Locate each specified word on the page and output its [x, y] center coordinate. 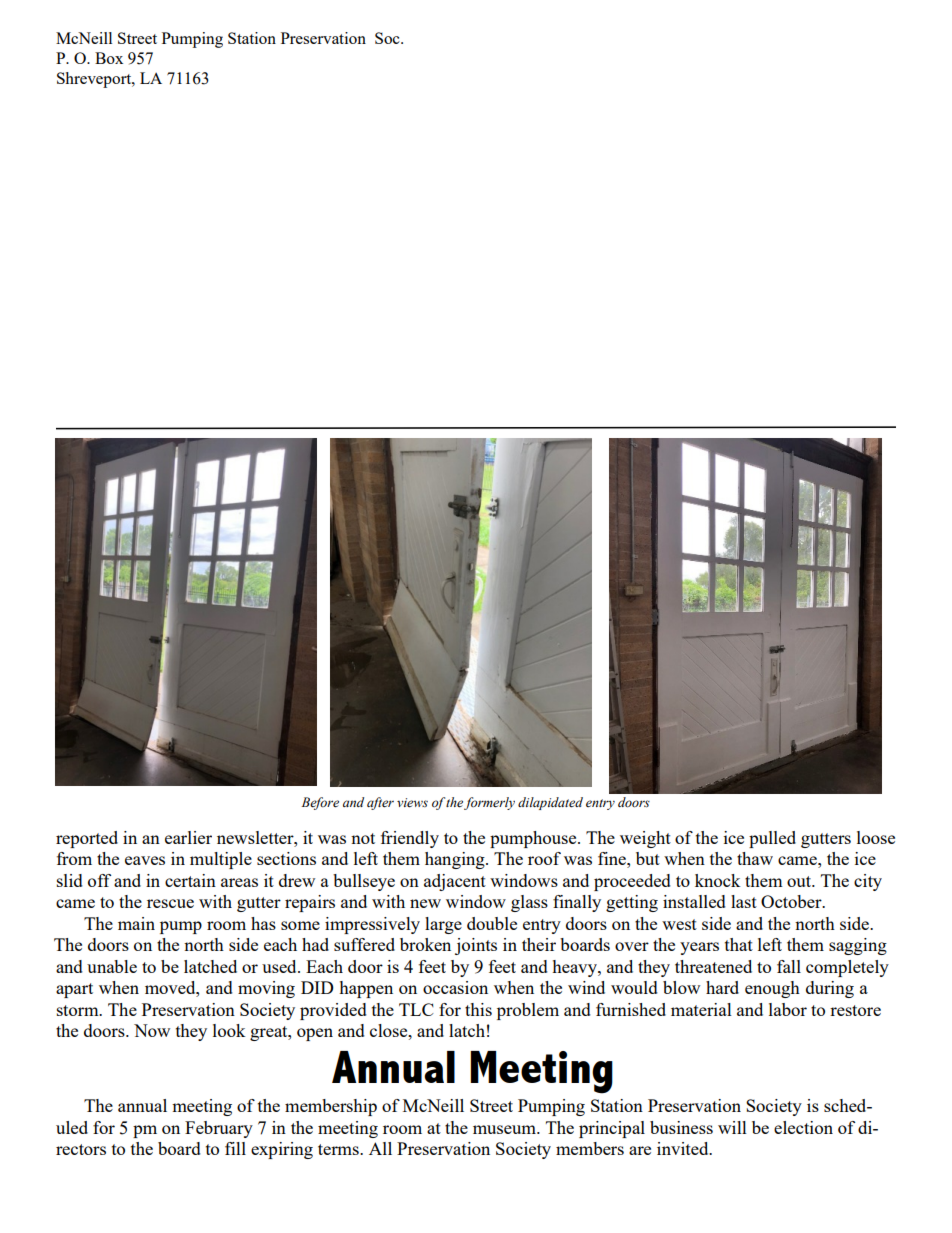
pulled [772, 839]
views [412, 803]
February [219, 1129]
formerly [489, 803]
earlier [188, 837]
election [803, 1127]
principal [612, 1129]
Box [109, 58]
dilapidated [550, 803]
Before [320, 803]
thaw [755, 858]
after [380, 803]
